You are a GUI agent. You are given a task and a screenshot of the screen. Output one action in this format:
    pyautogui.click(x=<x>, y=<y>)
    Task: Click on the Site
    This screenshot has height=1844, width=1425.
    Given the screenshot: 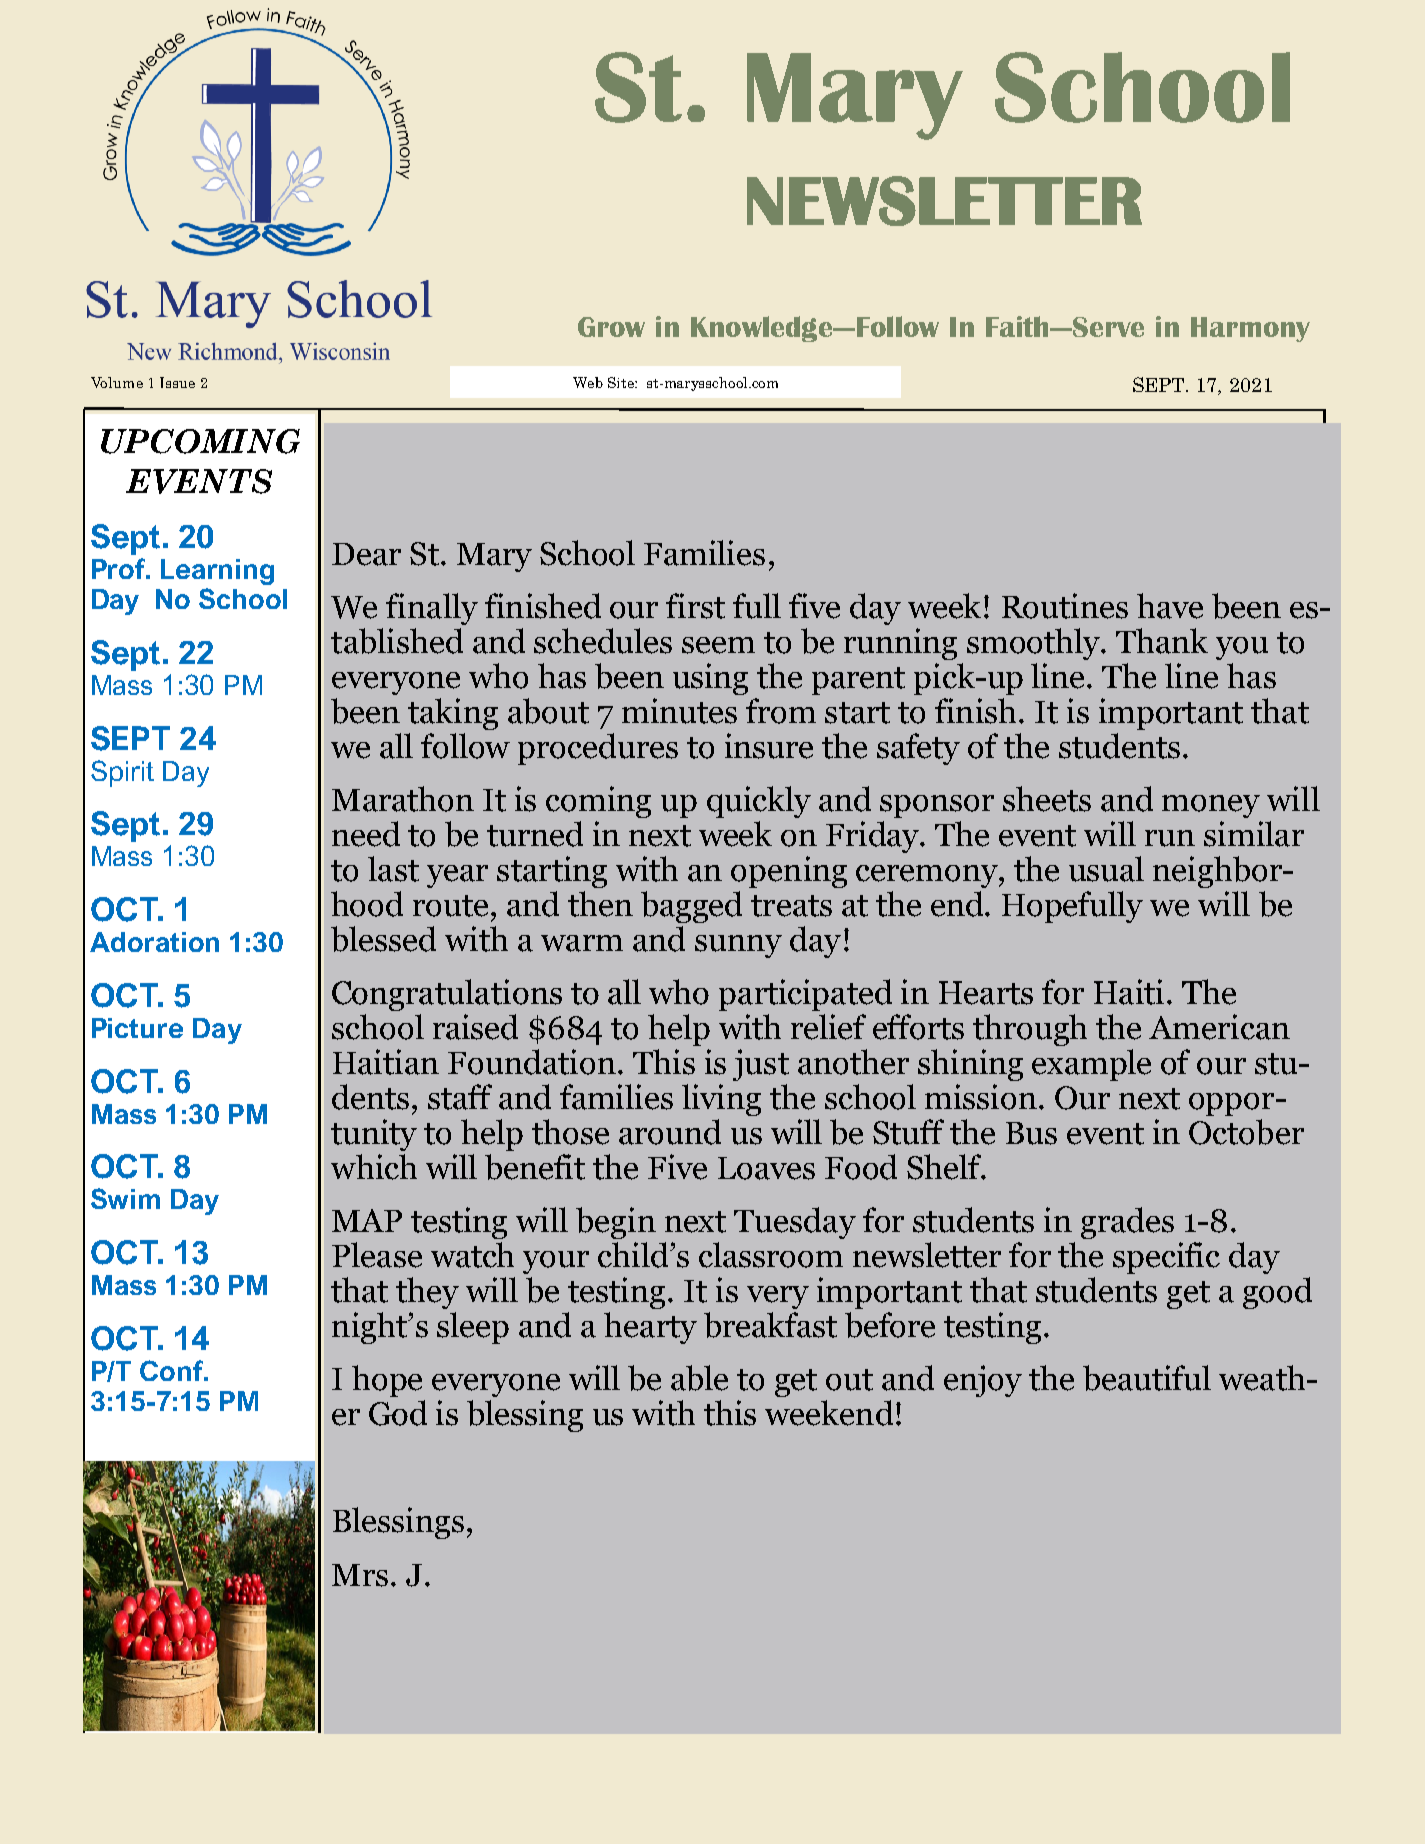 What is the action you would take?
    pyautogui.click(x=622, y=382)
